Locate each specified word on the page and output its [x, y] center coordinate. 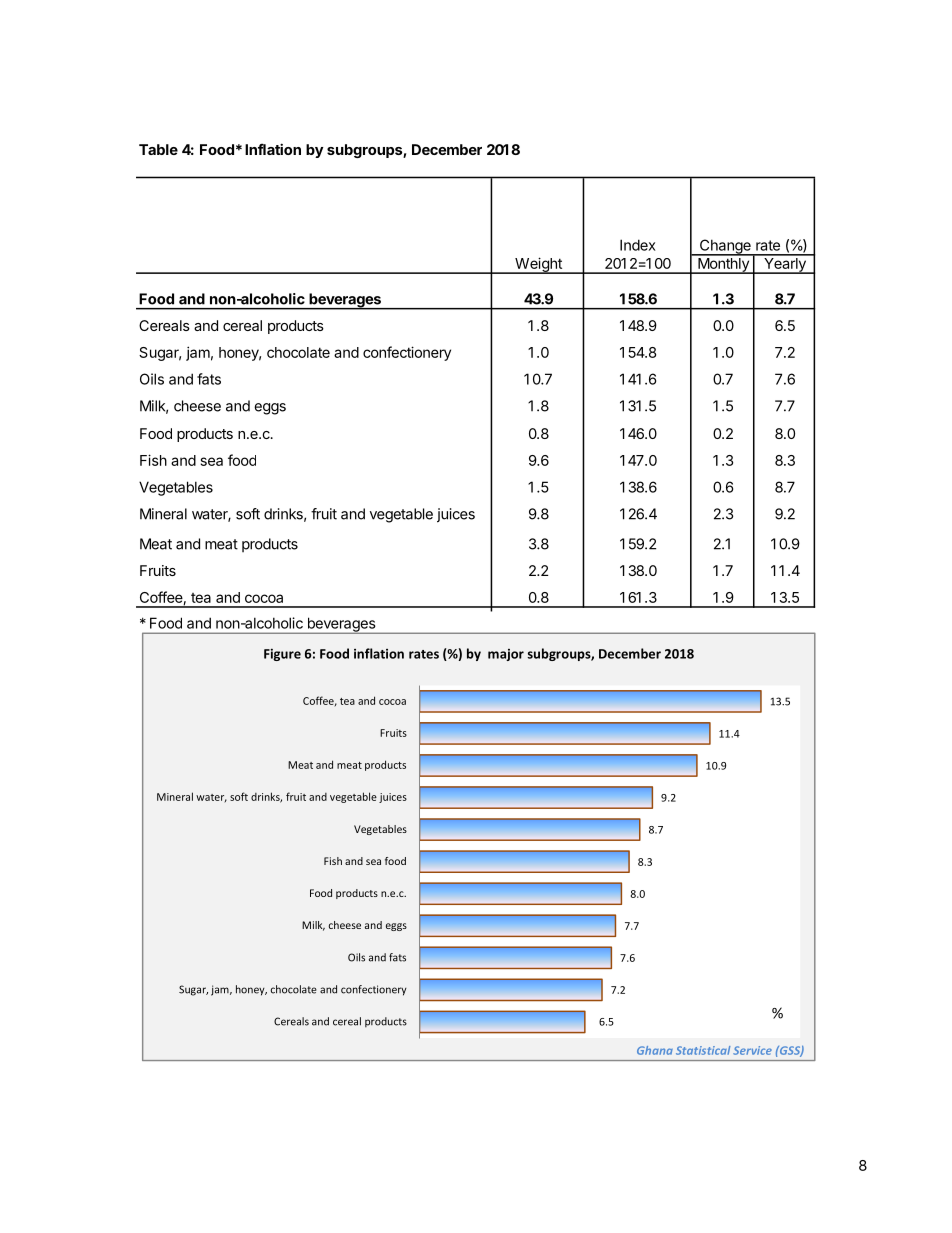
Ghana [655, 1050]
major [506, 655]
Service [752, 1050]
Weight [538, 265]
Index [638, 245]
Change [725, 247]
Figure [282, 654]
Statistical [703, 1050]
